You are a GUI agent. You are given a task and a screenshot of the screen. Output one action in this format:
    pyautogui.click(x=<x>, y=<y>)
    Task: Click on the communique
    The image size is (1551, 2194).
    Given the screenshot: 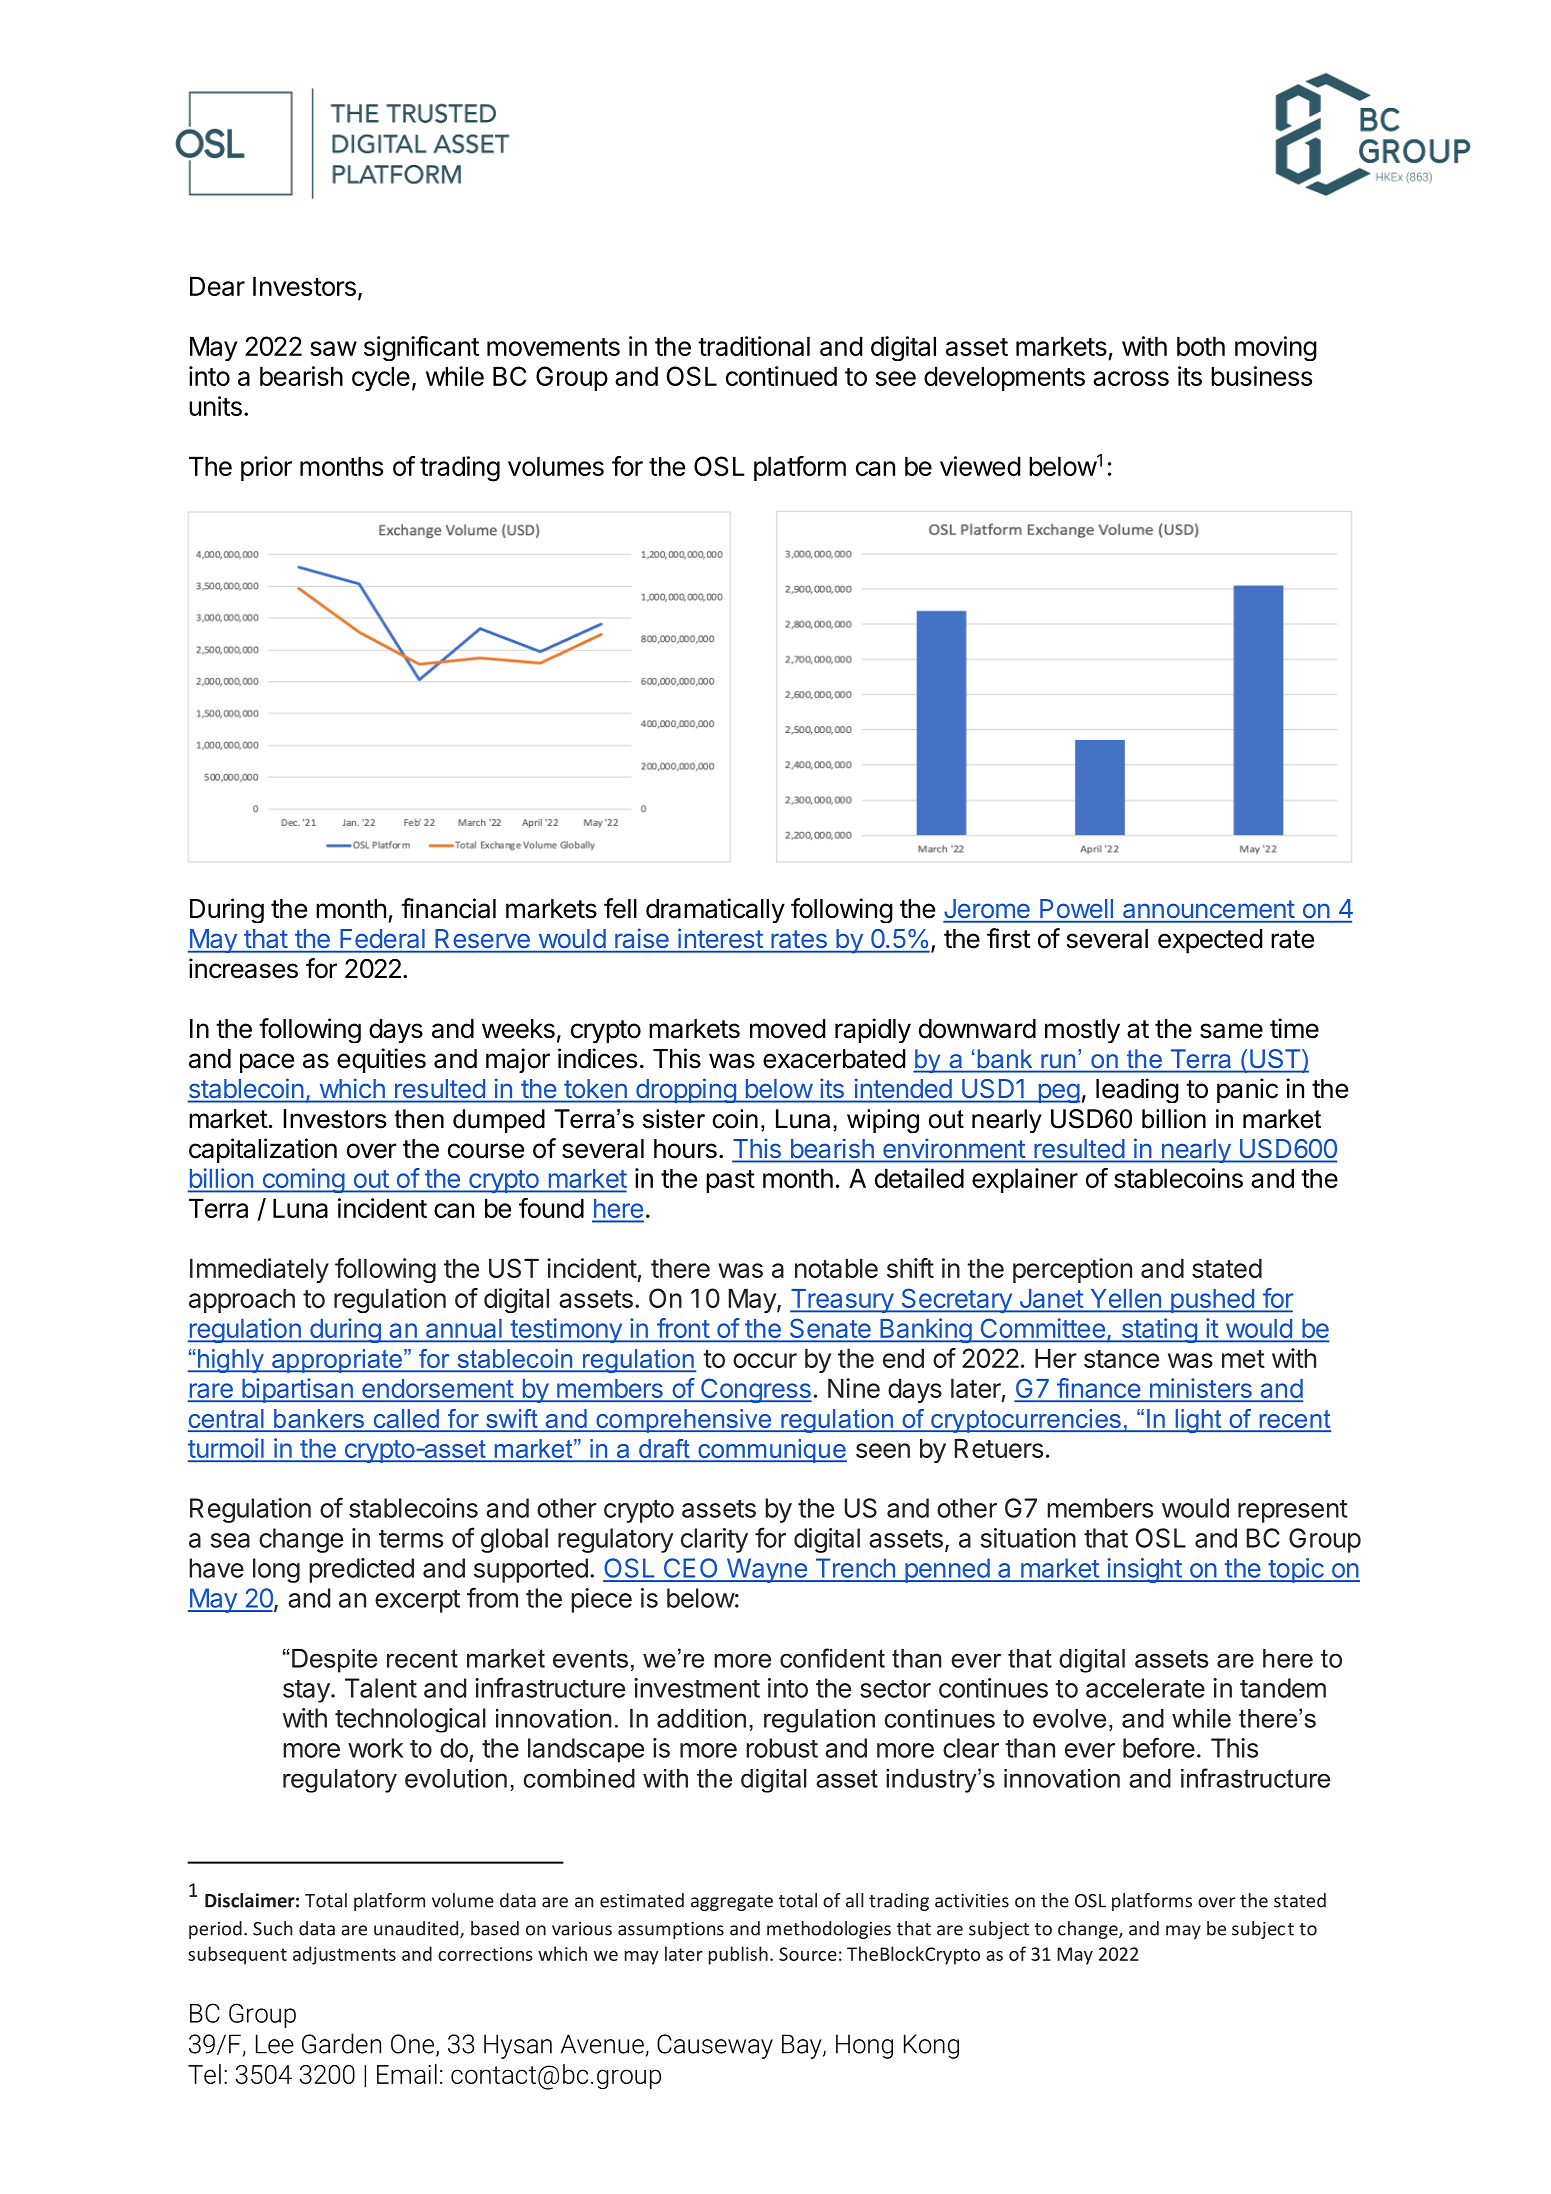 What is the action you would take?
    pyautogui.click(x=771, y=1451)
